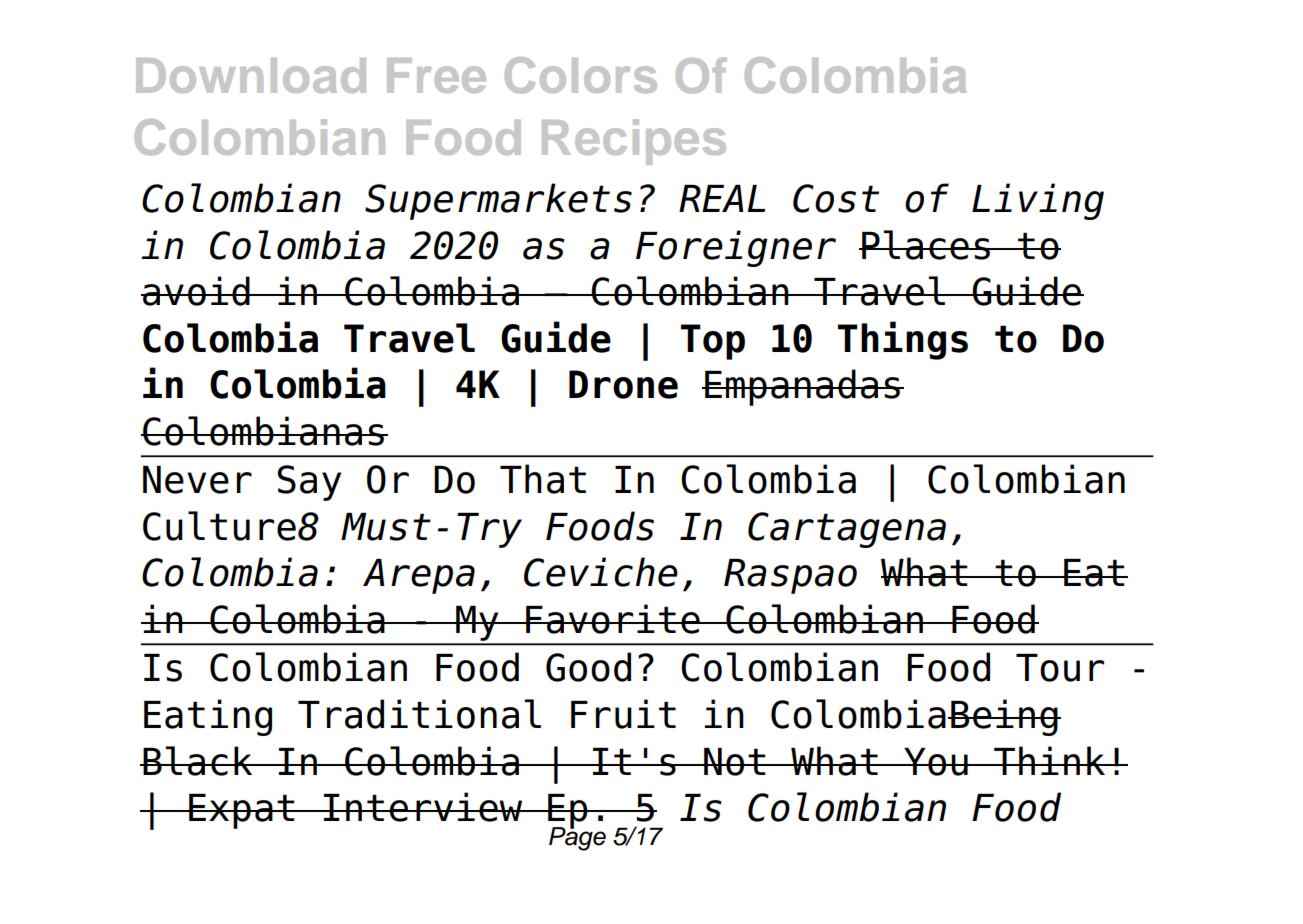  What do you see at coordinates (309, 483) in the screenshot?
I see `Say` at bounding box center [309, 483].
